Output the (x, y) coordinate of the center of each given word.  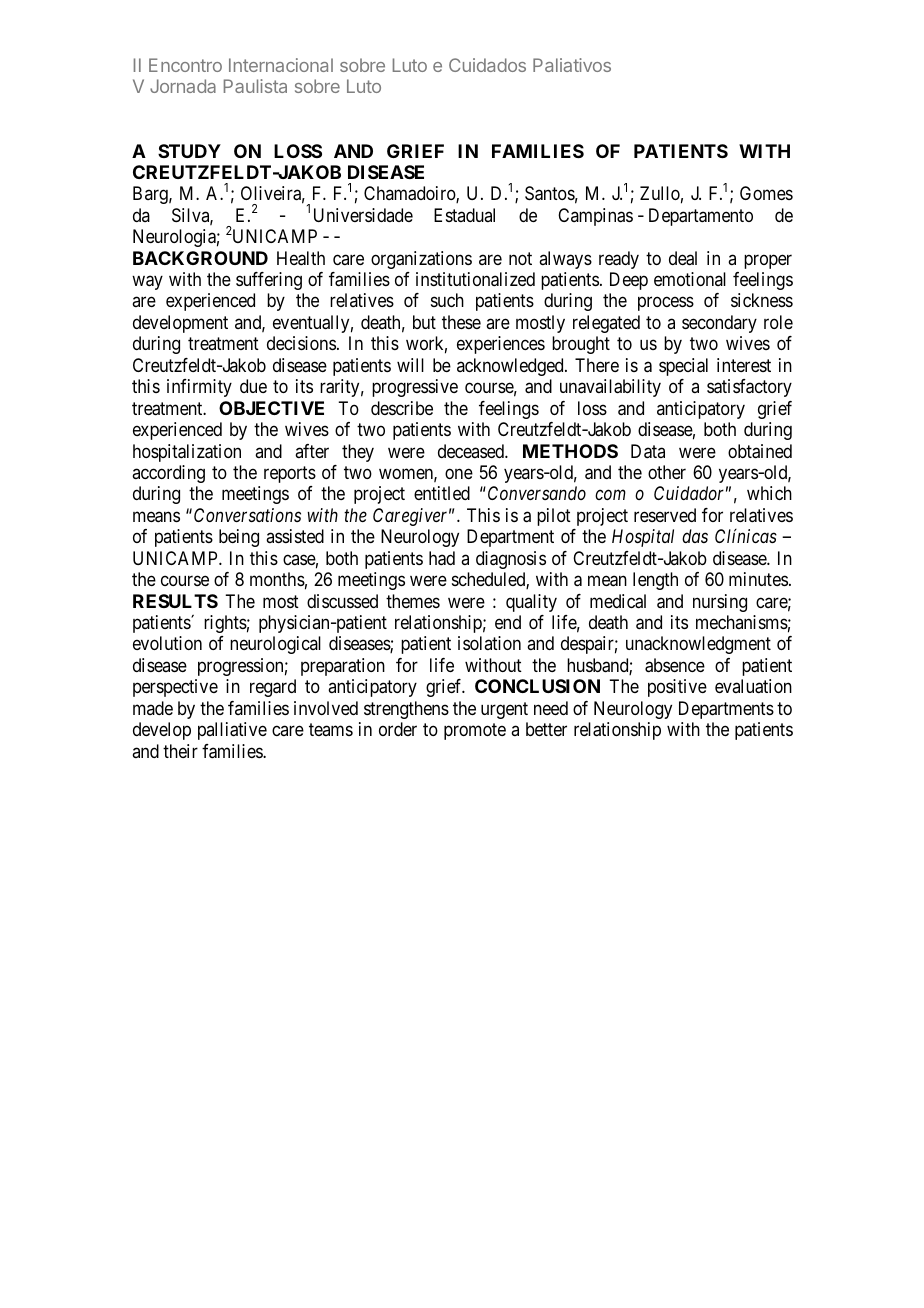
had (442, 558)
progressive (415, 388)
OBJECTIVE (271, 408)
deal (683, 258)
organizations (421, 260)
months (277, 579)
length (655, 581)
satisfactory (749, 388)
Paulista (255, 86)
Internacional (281, 65)
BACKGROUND (200, 258)
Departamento (701, 217)
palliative (232, 731)
